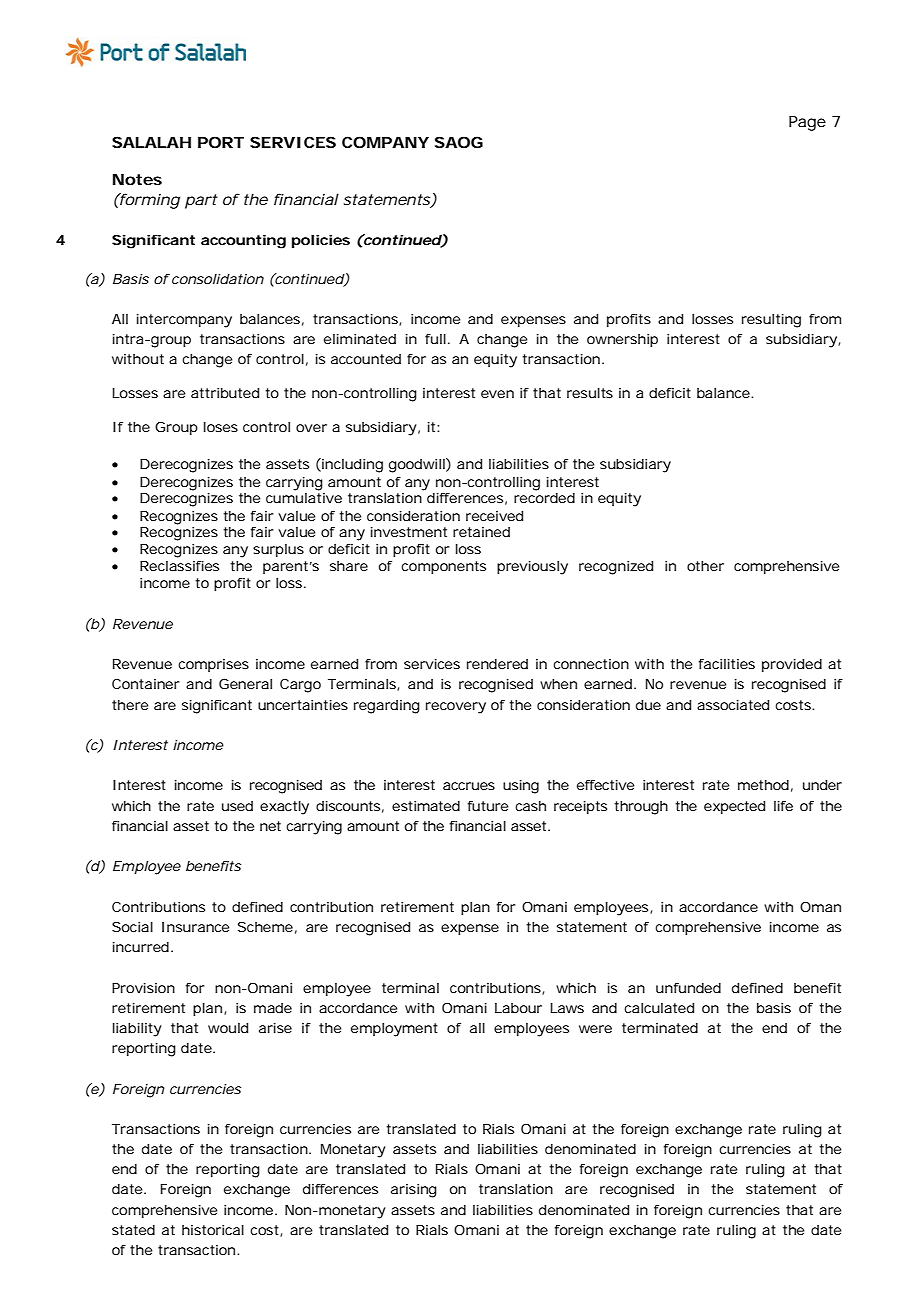  Describe the element at coordinates (221, 427) in the page. I see `loses` at that location.
